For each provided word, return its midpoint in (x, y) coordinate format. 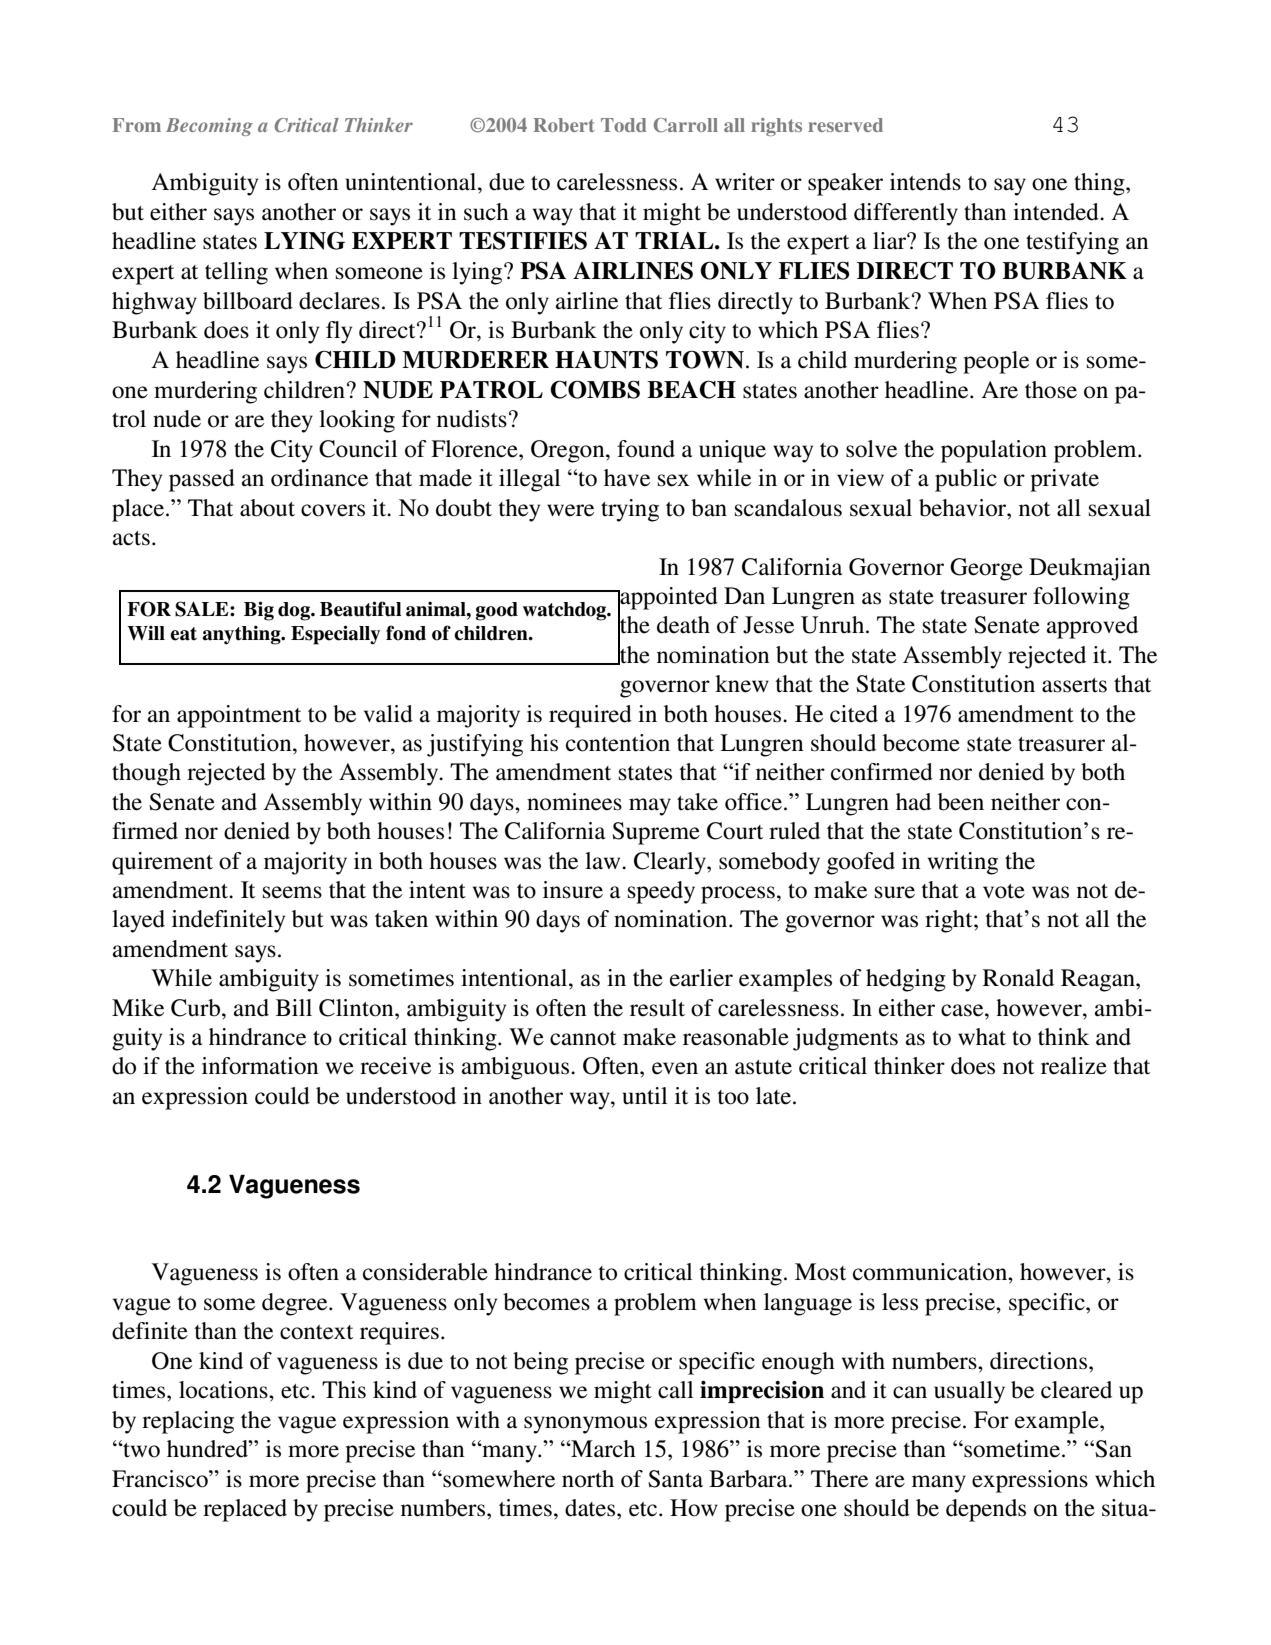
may (650, 807)
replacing (188, 1422)
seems (292, 892)
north (588, 1479)
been (961, 802)
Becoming (209, 127)
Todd (624, 125)
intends (925, 182)
